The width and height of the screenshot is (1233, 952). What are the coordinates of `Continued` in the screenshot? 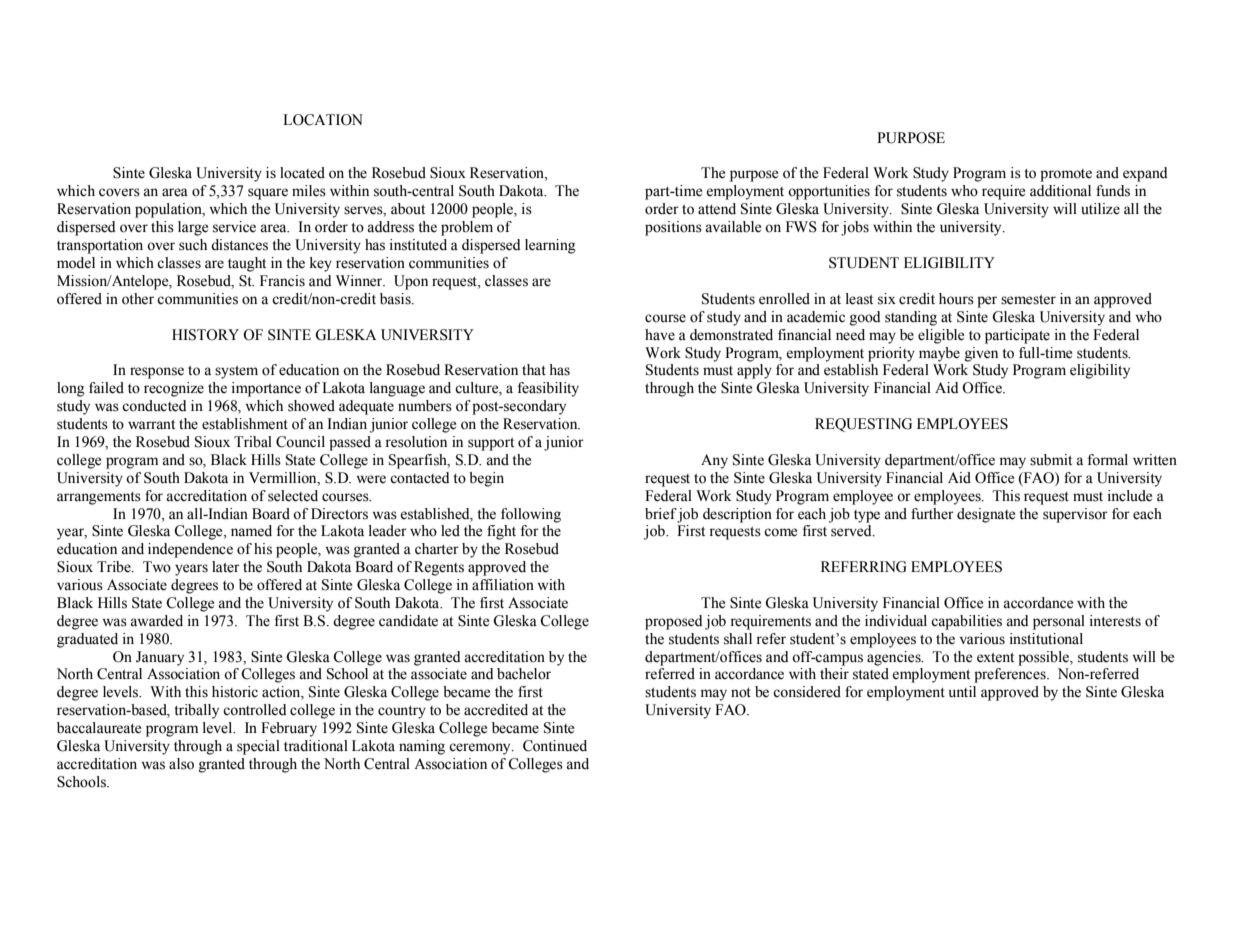 It's located at (555, 746).
